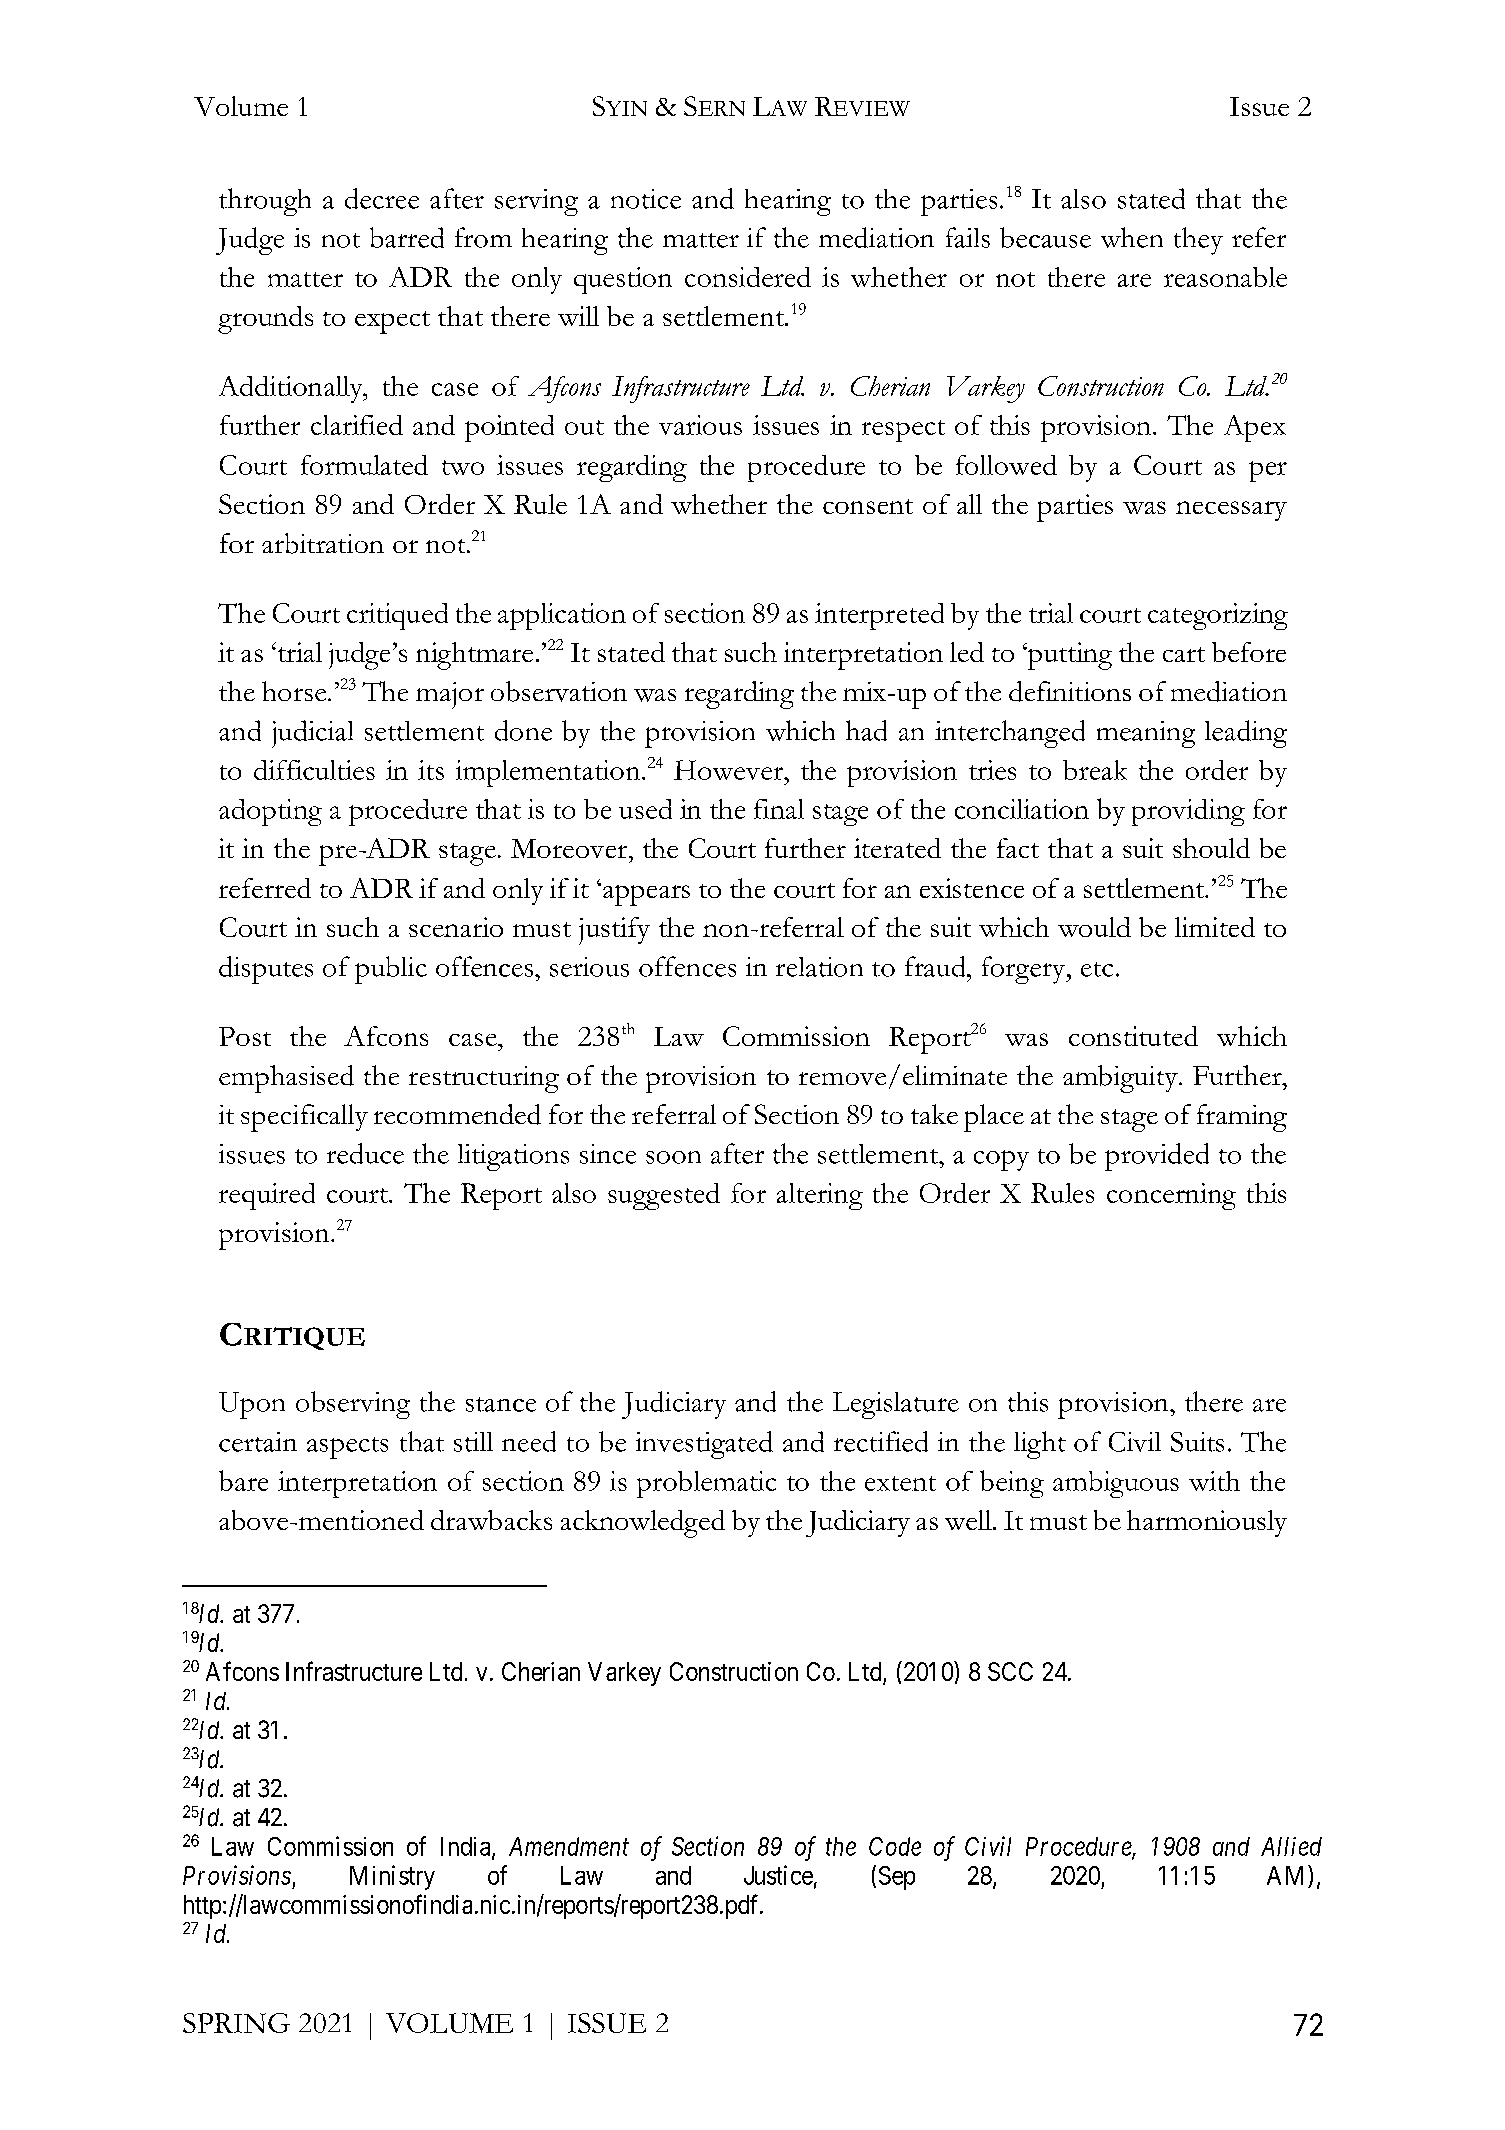 Image resolution: width=1505 pixels, height=2130 pixels. What do you see at coordinates (1157, 1157) in the screenshot?
I see `provided` at bounding box center [1157, 1157].
